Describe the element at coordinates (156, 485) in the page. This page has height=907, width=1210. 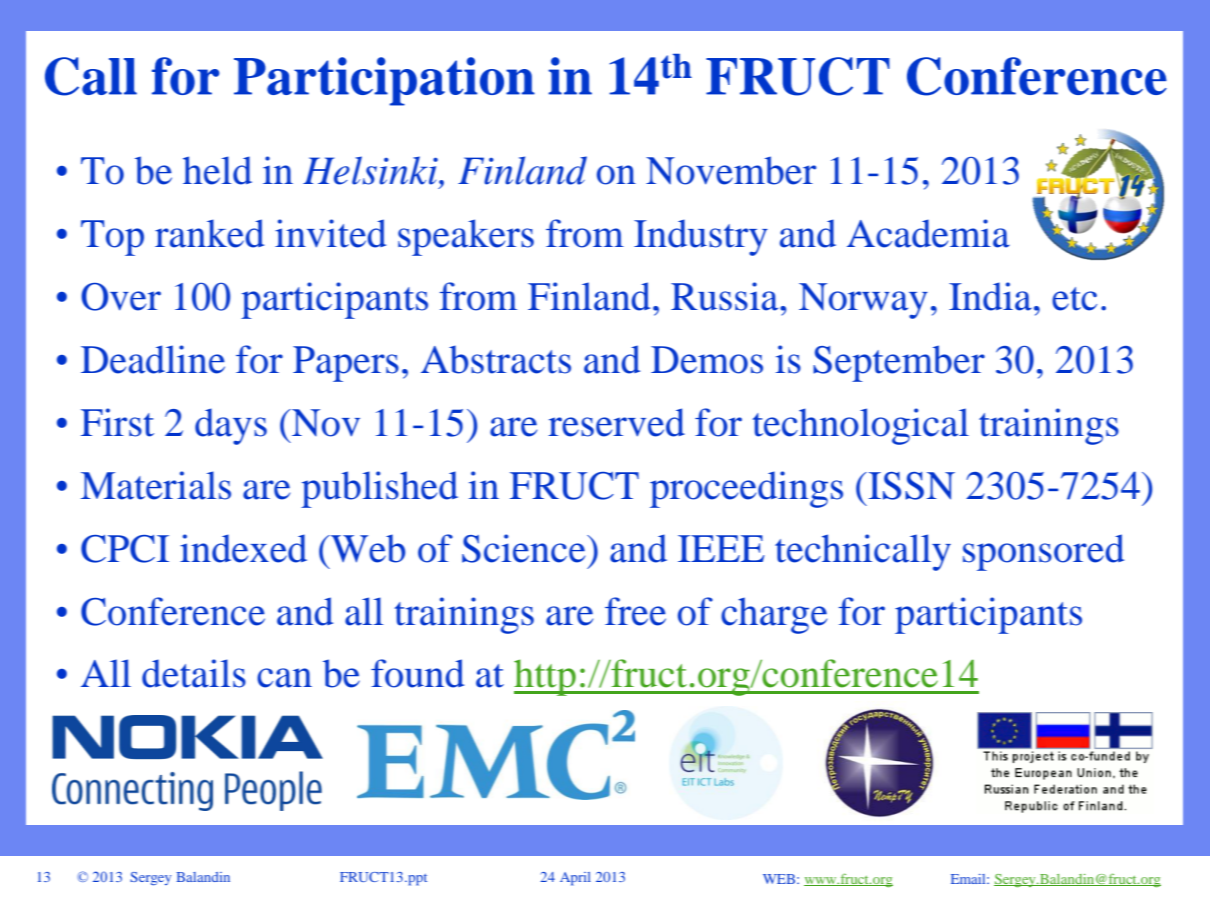
I see `Materials` at that location.
